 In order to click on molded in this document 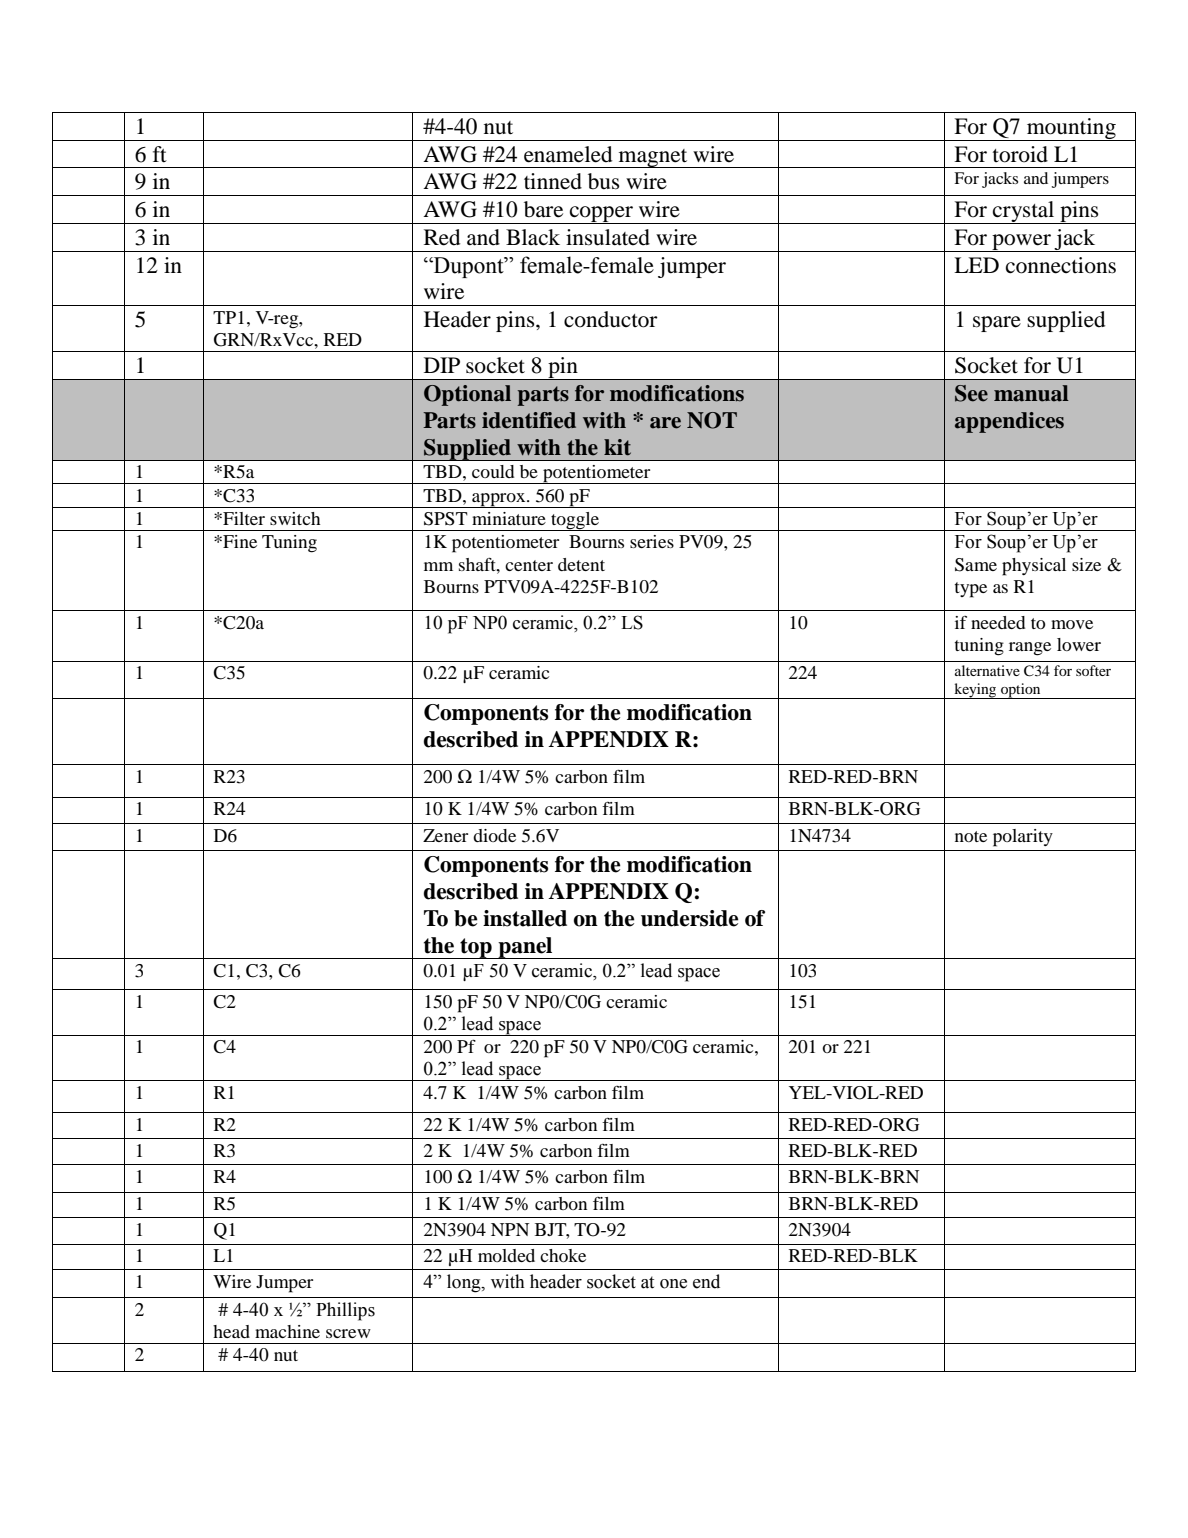, I will do `click(506, 1255)`.
